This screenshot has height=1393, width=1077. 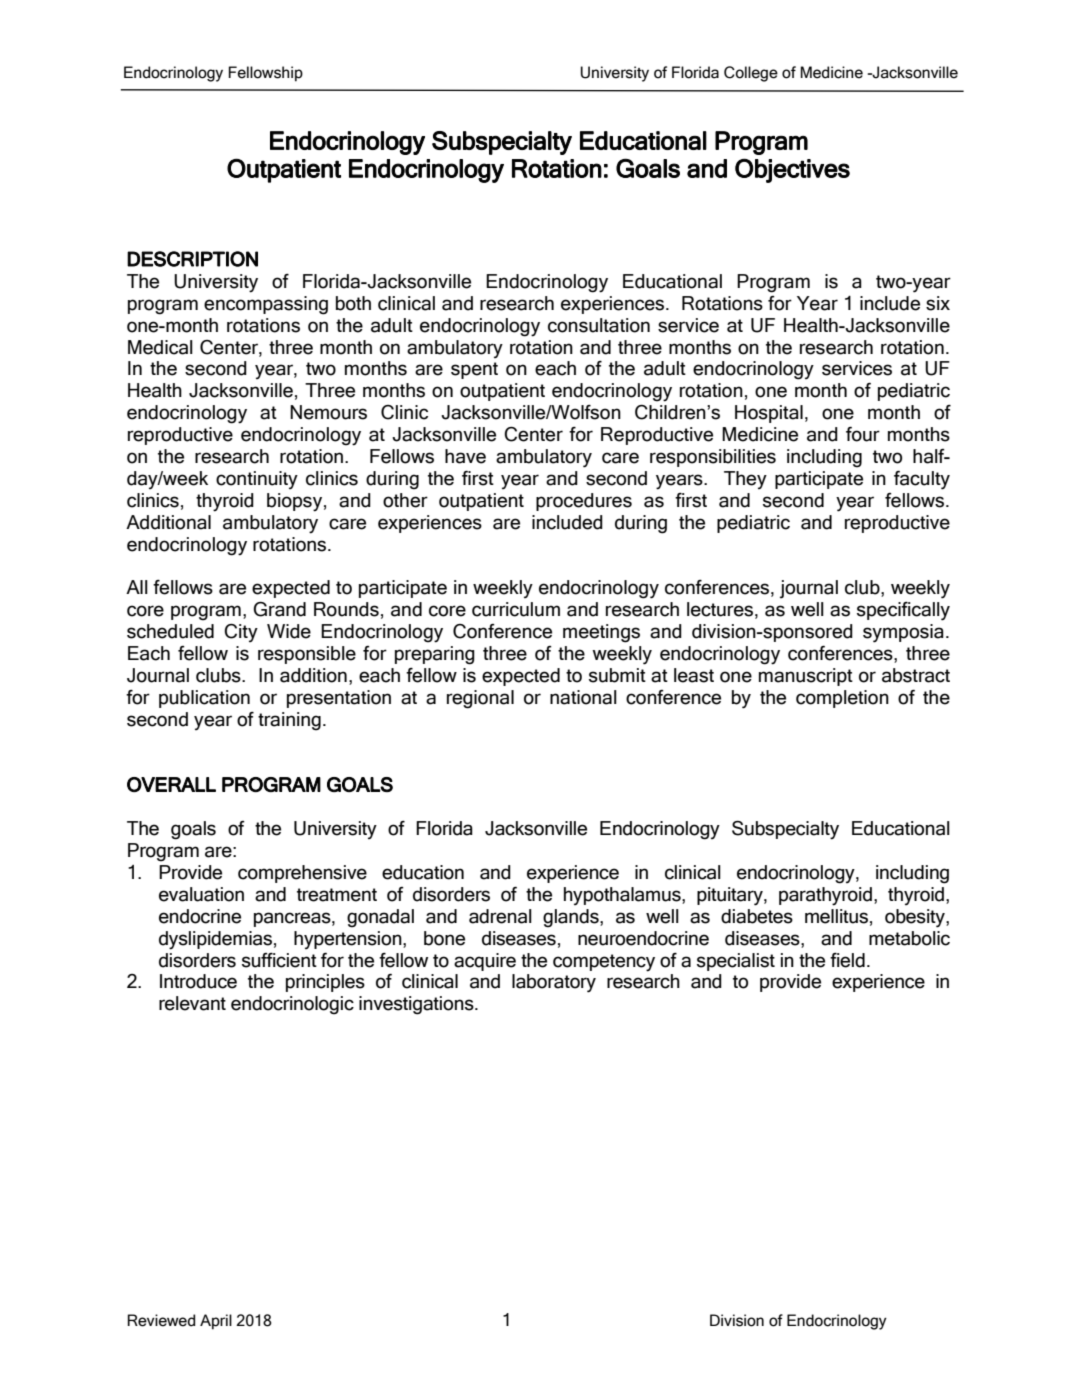 What do you see at coordinates (192, 259) in the screenshot?
I see `DESCRIPTION` at bounding box center [192, 259].
